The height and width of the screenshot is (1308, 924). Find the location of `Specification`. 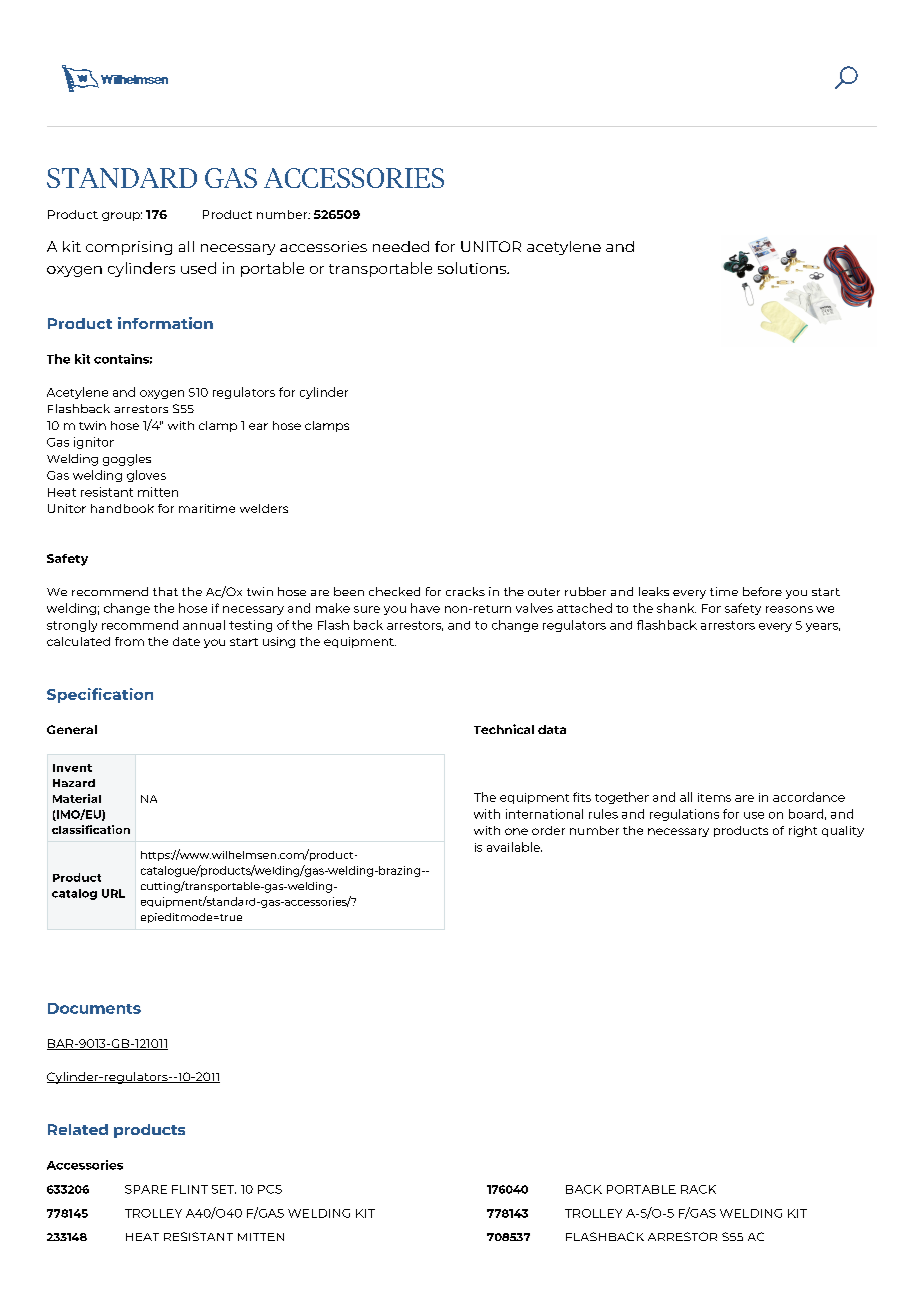

Specification is located at coordinates (100, 695).
